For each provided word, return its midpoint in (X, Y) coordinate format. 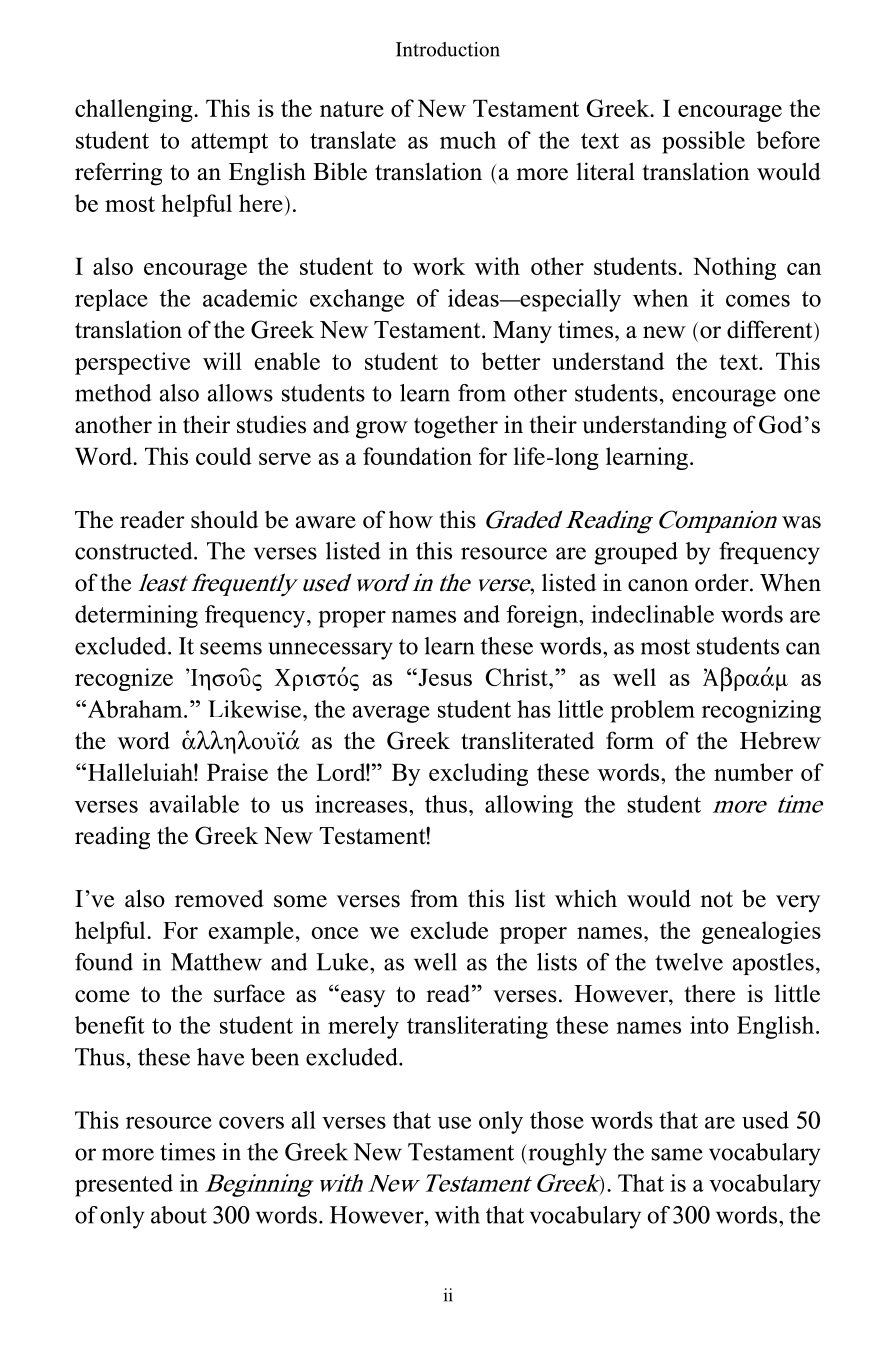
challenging (135, 110)
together (456, 427)
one (802, 395)
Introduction (448, 49)
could (224, 456)
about (179, 1215)
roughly (566, 1154)
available (194, 804)
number (753, 772)
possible (703, 142)
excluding (478, 774)
